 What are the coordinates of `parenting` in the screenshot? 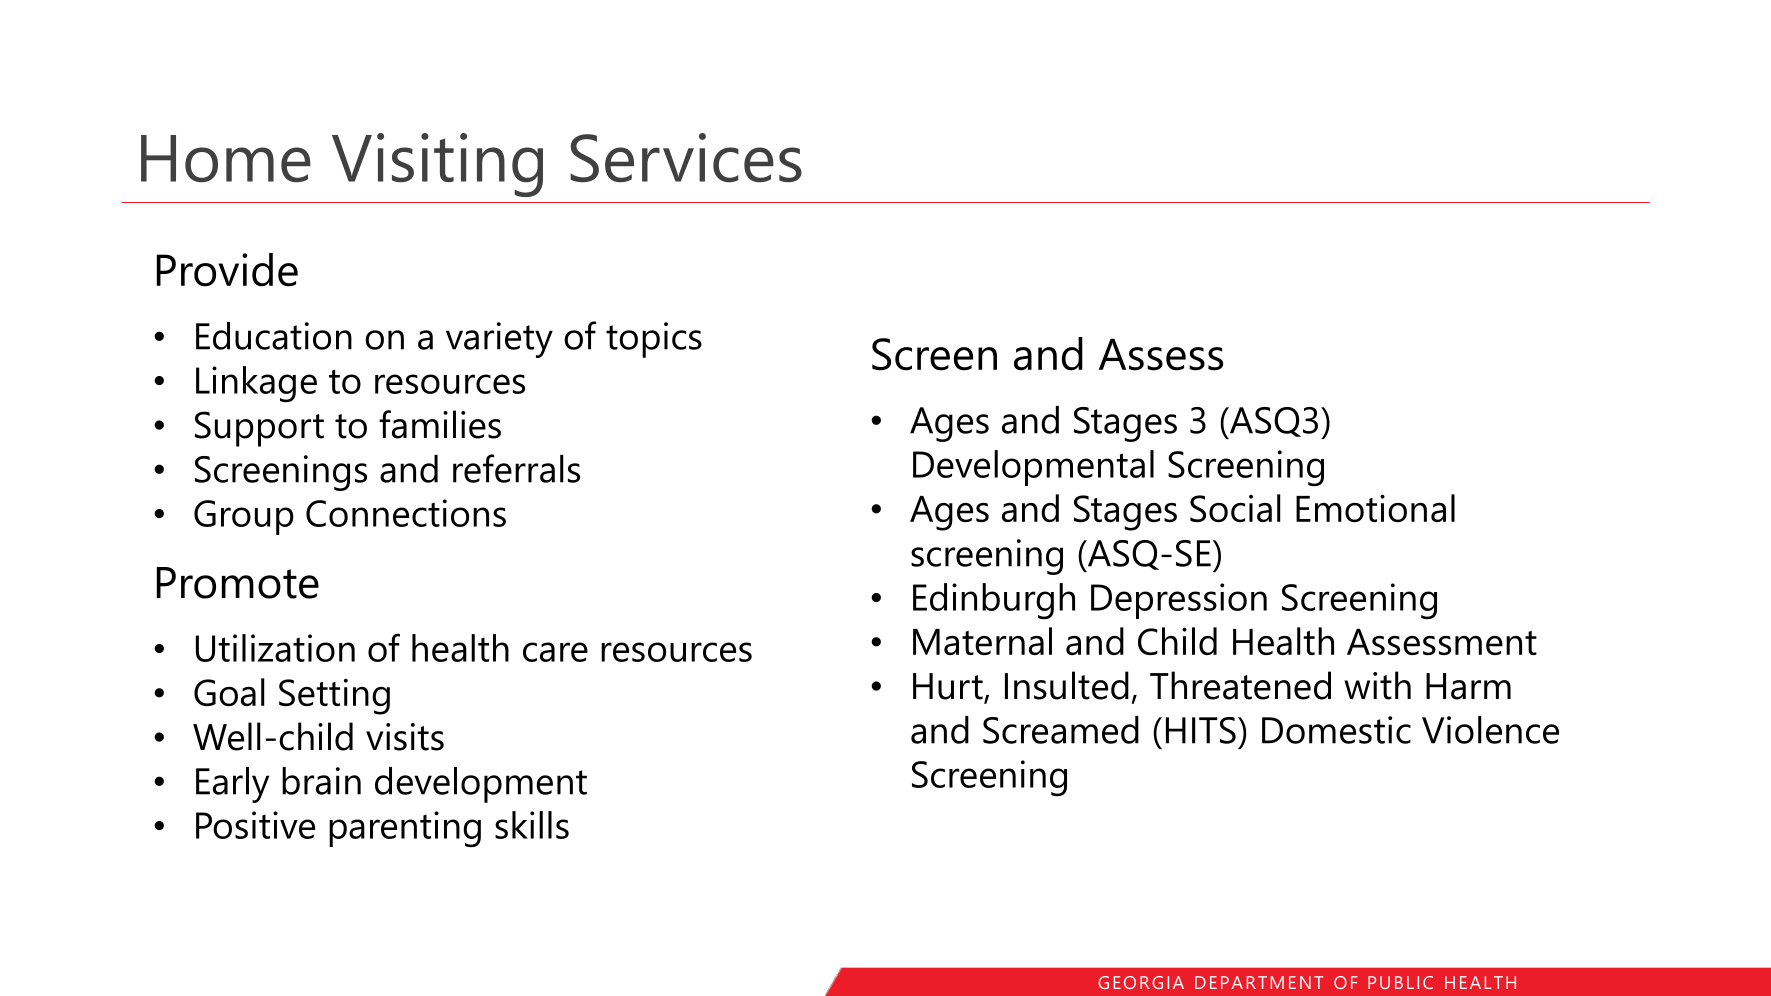 It's located at (405, 829).
